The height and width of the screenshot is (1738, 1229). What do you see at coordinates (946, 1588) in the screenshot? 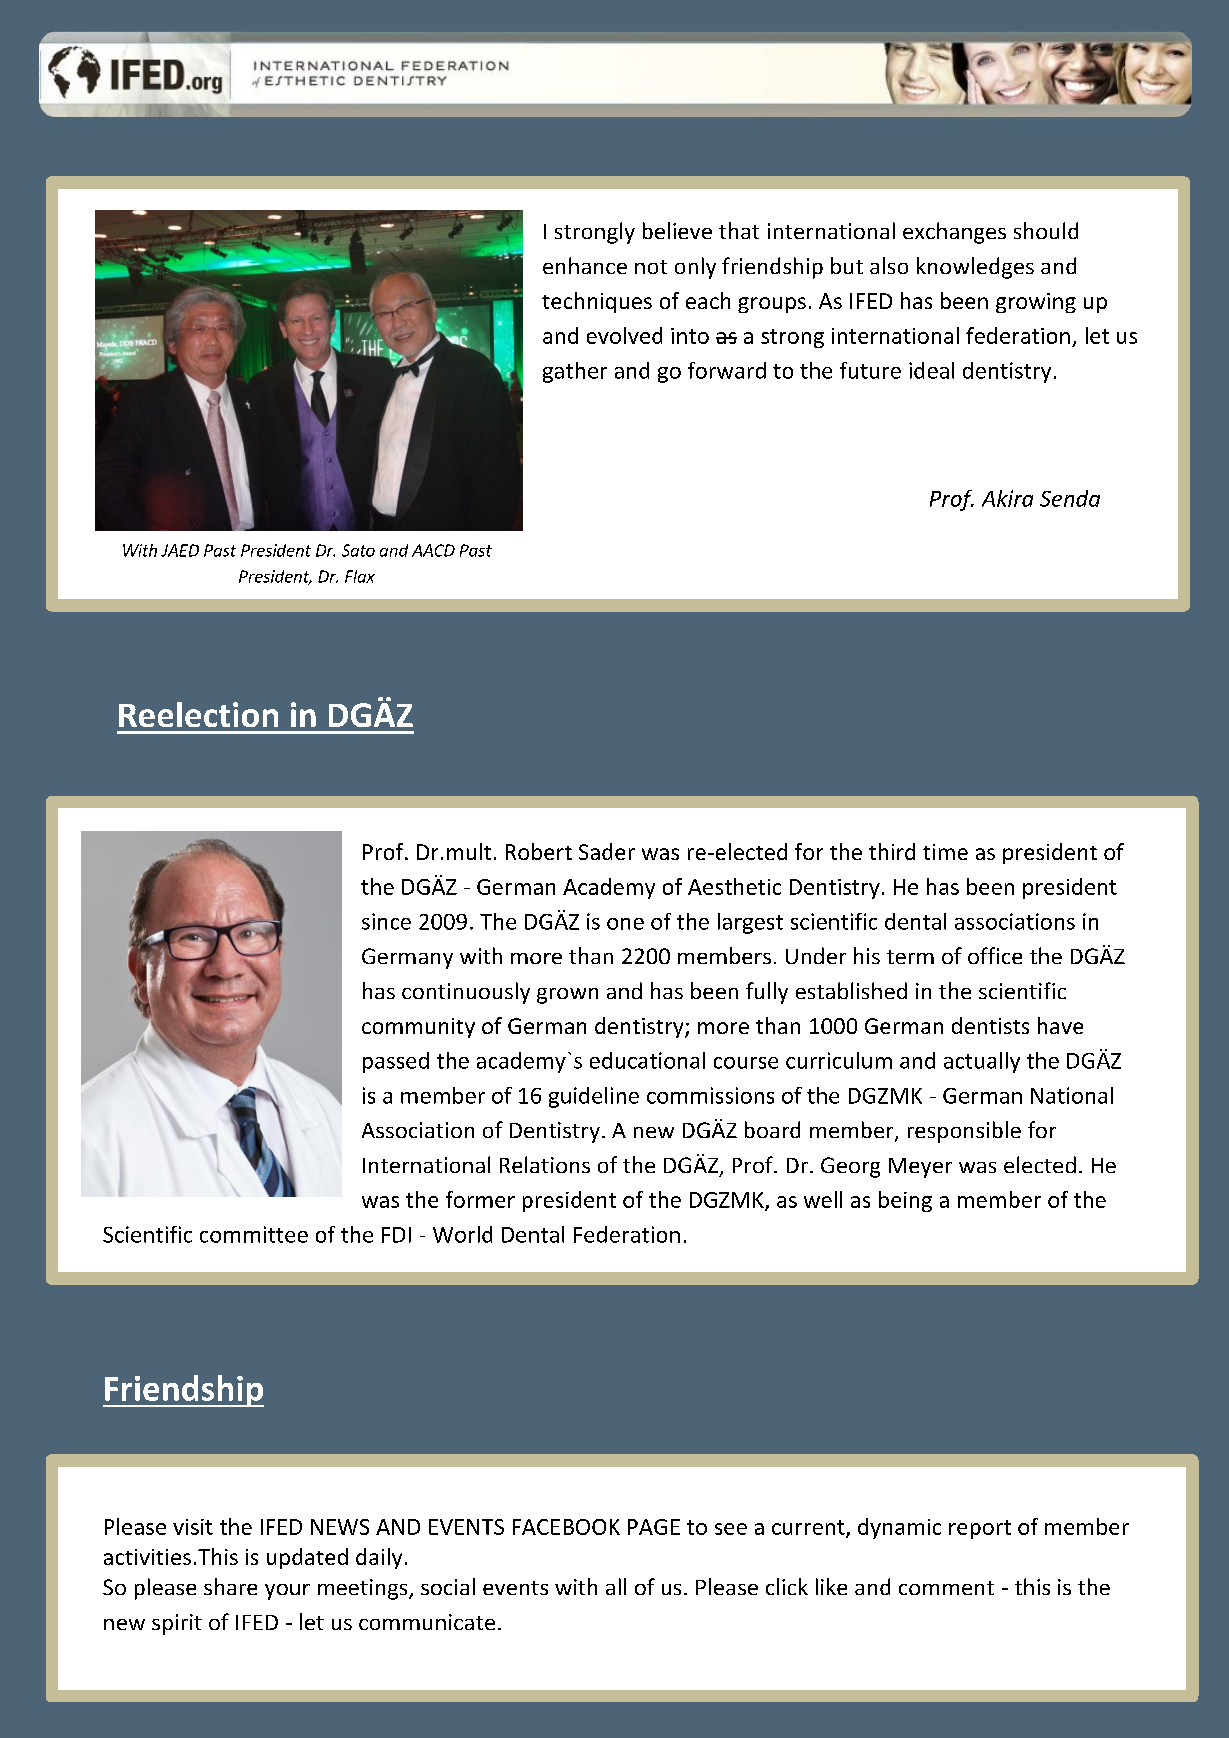
I see `comment` at bounding box center [946, 1588].
